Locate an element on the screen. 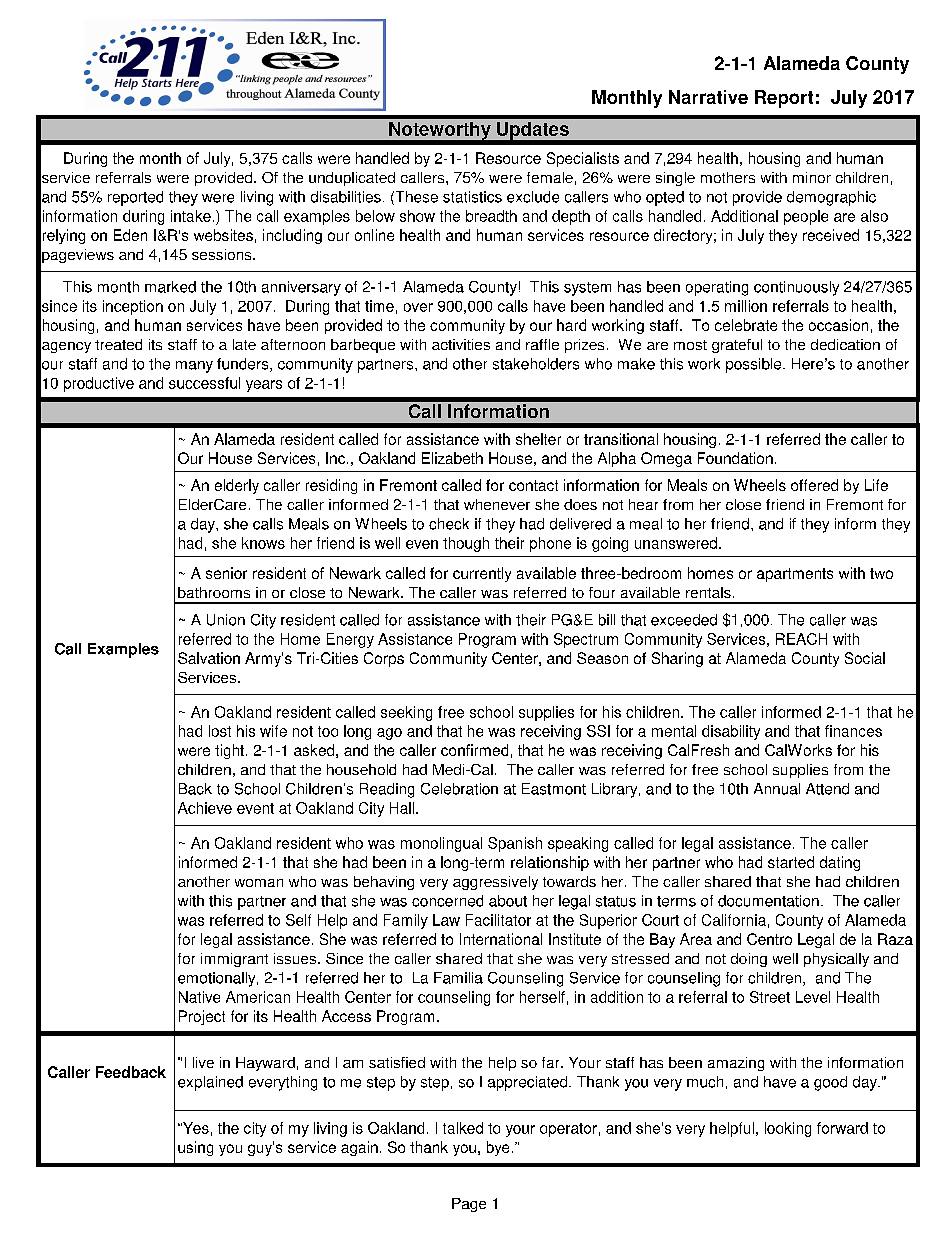 This screenshot has height=1233, width=952. Celebration is located at coordinates (459, 789).
